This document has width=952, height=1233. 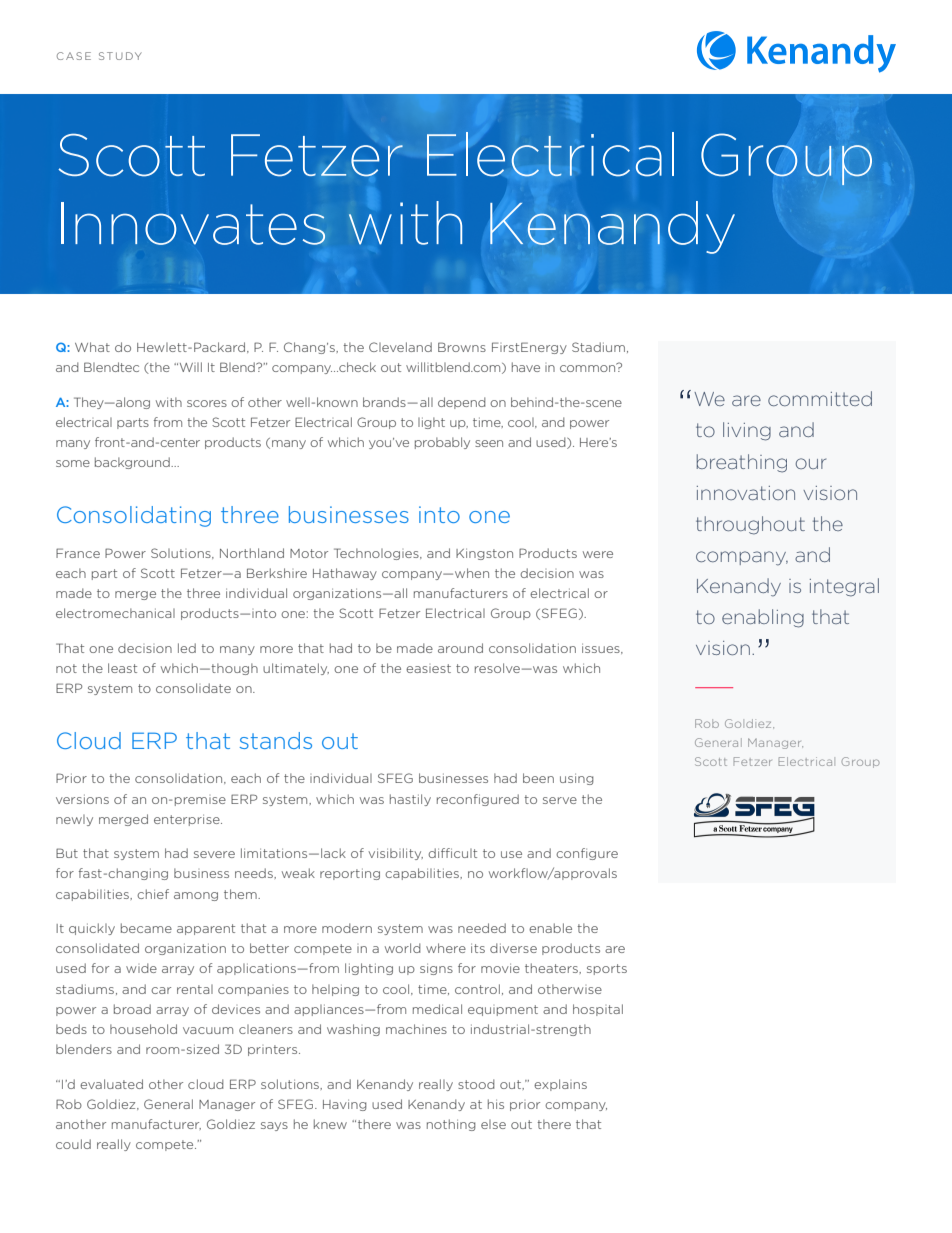 I want to click on explains, so click(x=560, y=1085).
